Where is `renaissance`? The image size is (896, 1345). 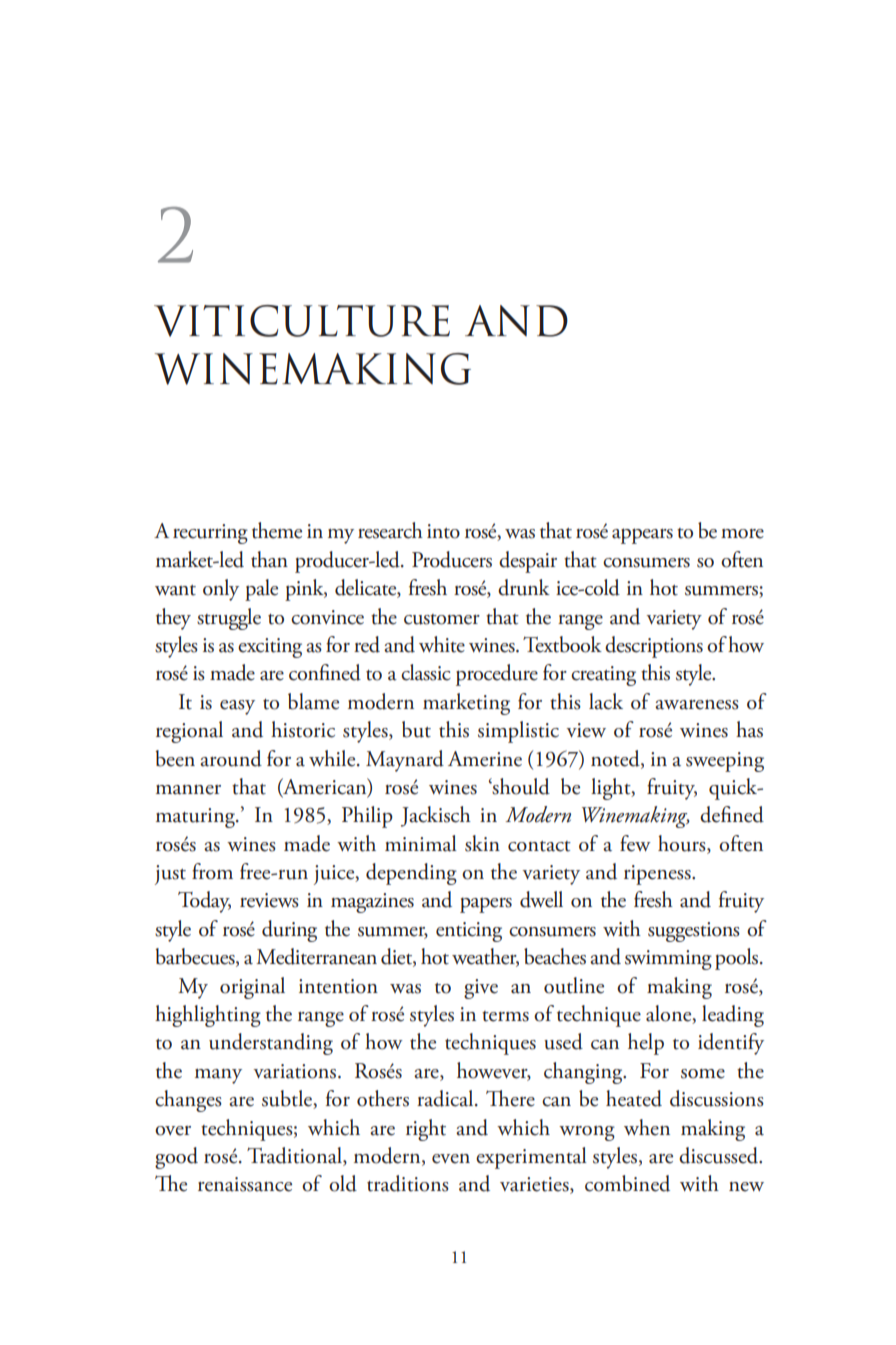
renaissance is located at coordinates (245, 1184).
